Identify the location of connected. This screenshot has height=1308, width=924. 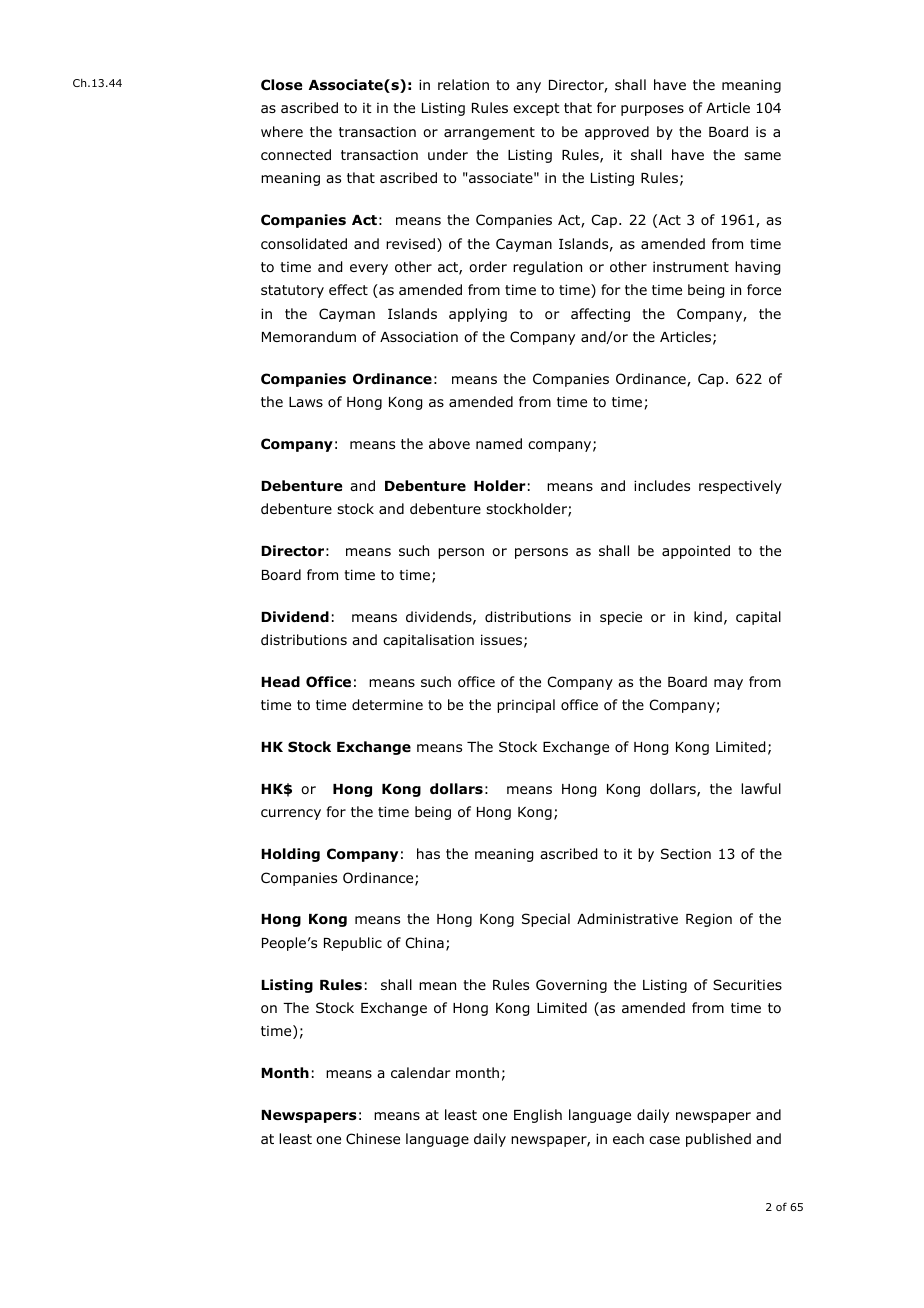
(296, 154).
